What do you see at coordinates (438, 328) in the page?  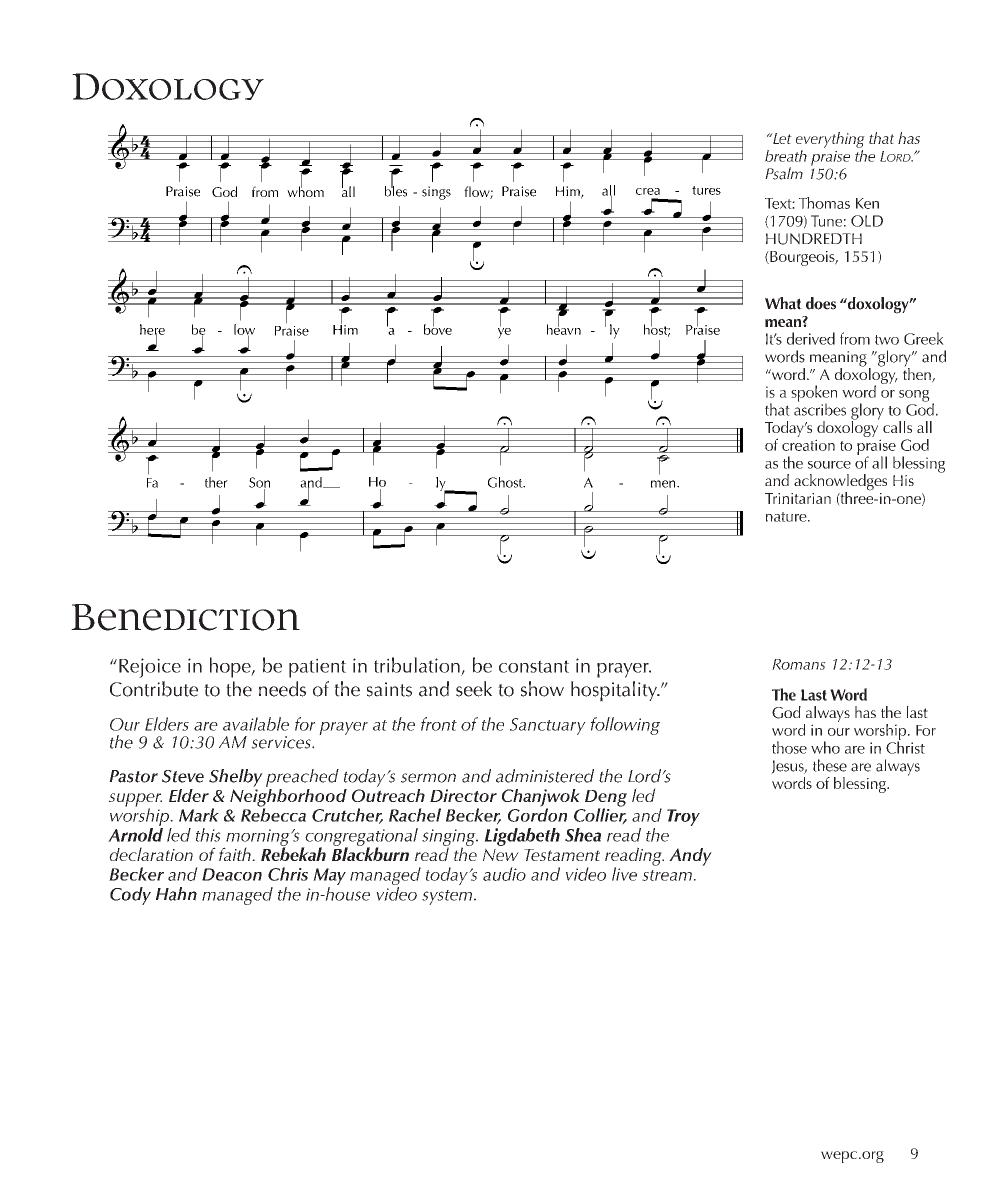 I see `bove` at bounding box center [438, 328].
